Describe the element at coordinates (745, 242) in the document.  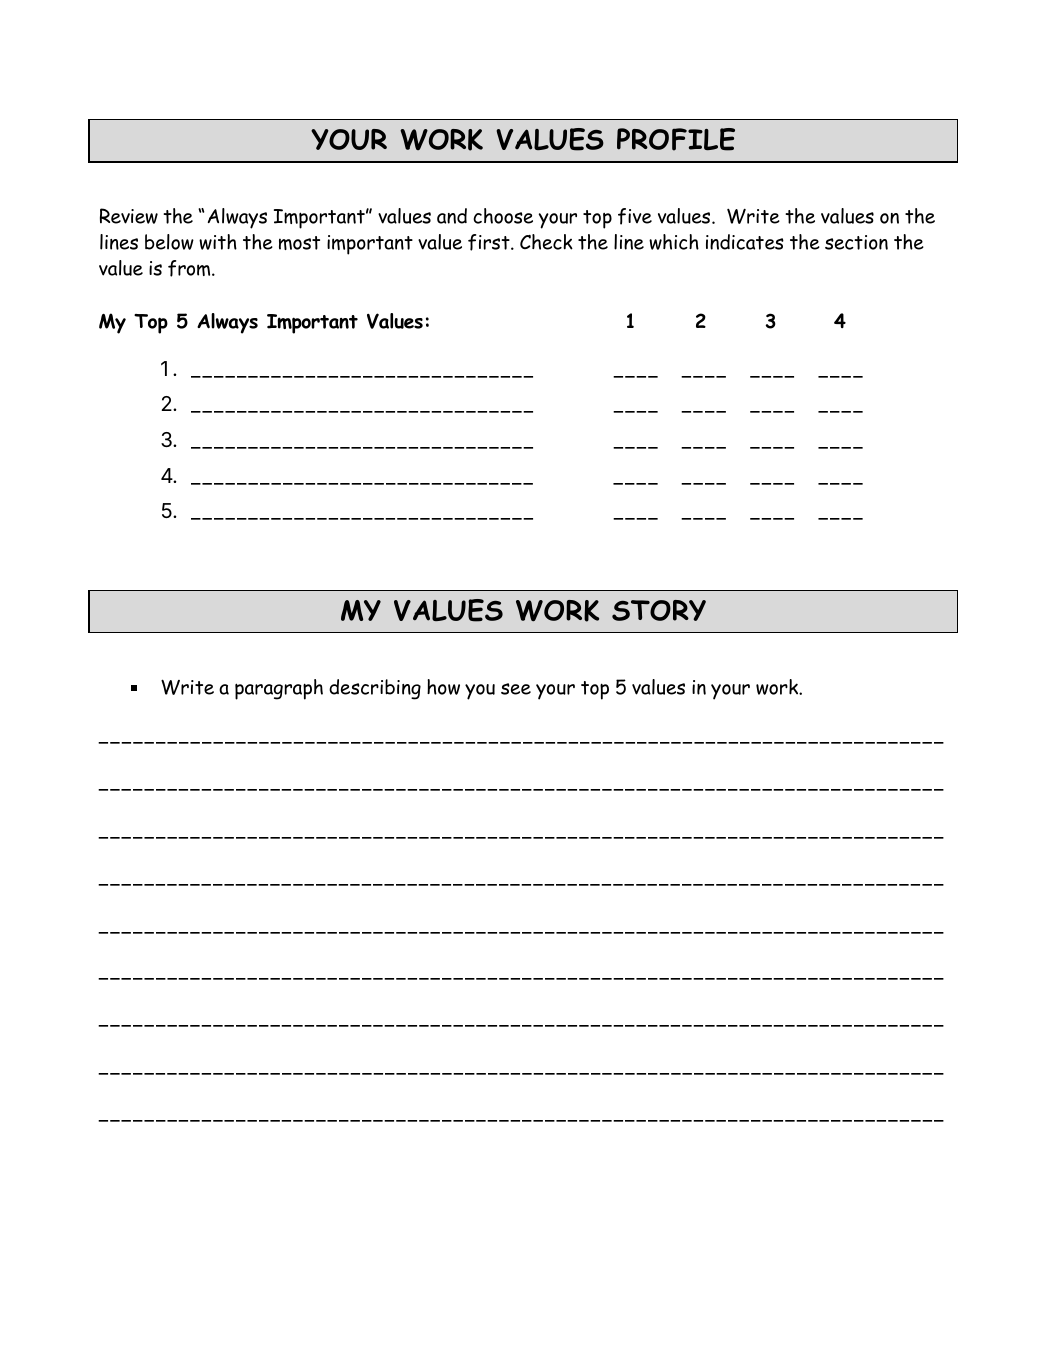
I see `indicates` at that location.
